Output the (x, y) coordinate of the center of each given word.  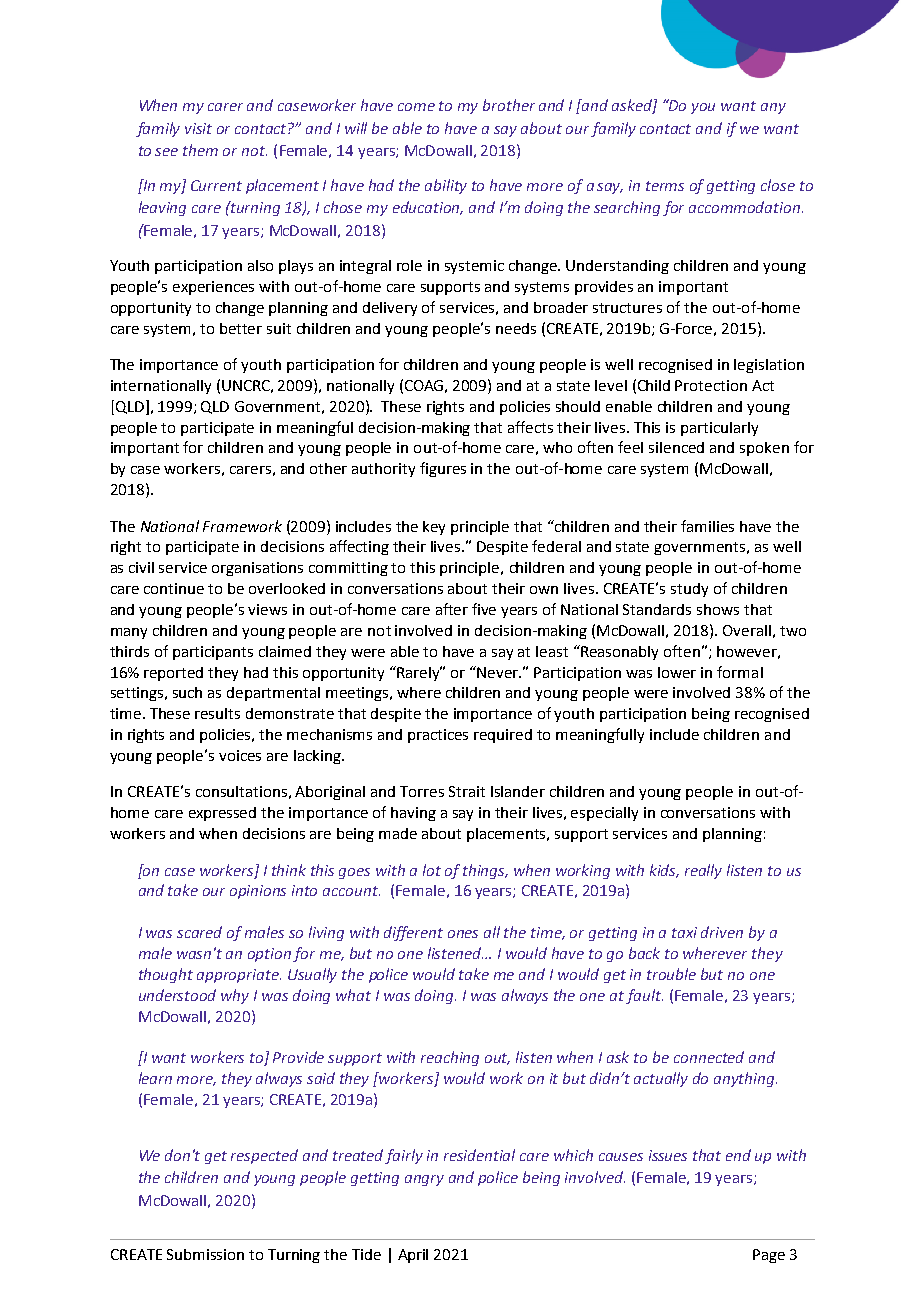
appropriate (239, 976)
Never (499, 672)
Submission (205, 1254)
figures (443, 469)
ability (446, 186)
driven (722, 932)
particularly (719, 429)
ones (463, 934)
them (200, 150)
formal (740, 672)
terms (665, 186)
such (187, 692)
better (241, 328)
